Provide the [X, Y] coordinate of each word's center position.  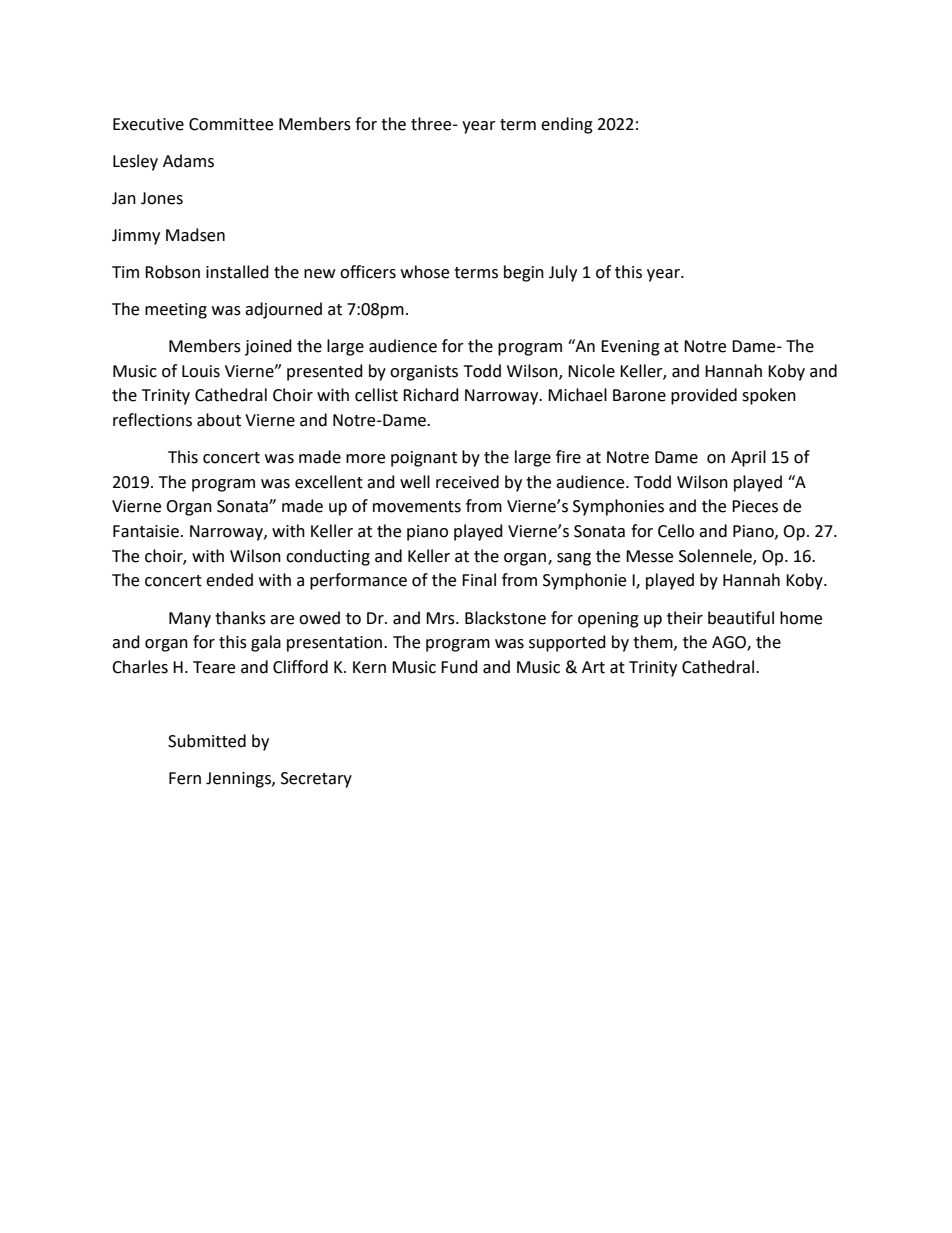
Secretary [316, 780]
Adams [188, 161]
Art [593, 667]
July [563, 273]
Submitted [207, 741]
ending [567, 125]
